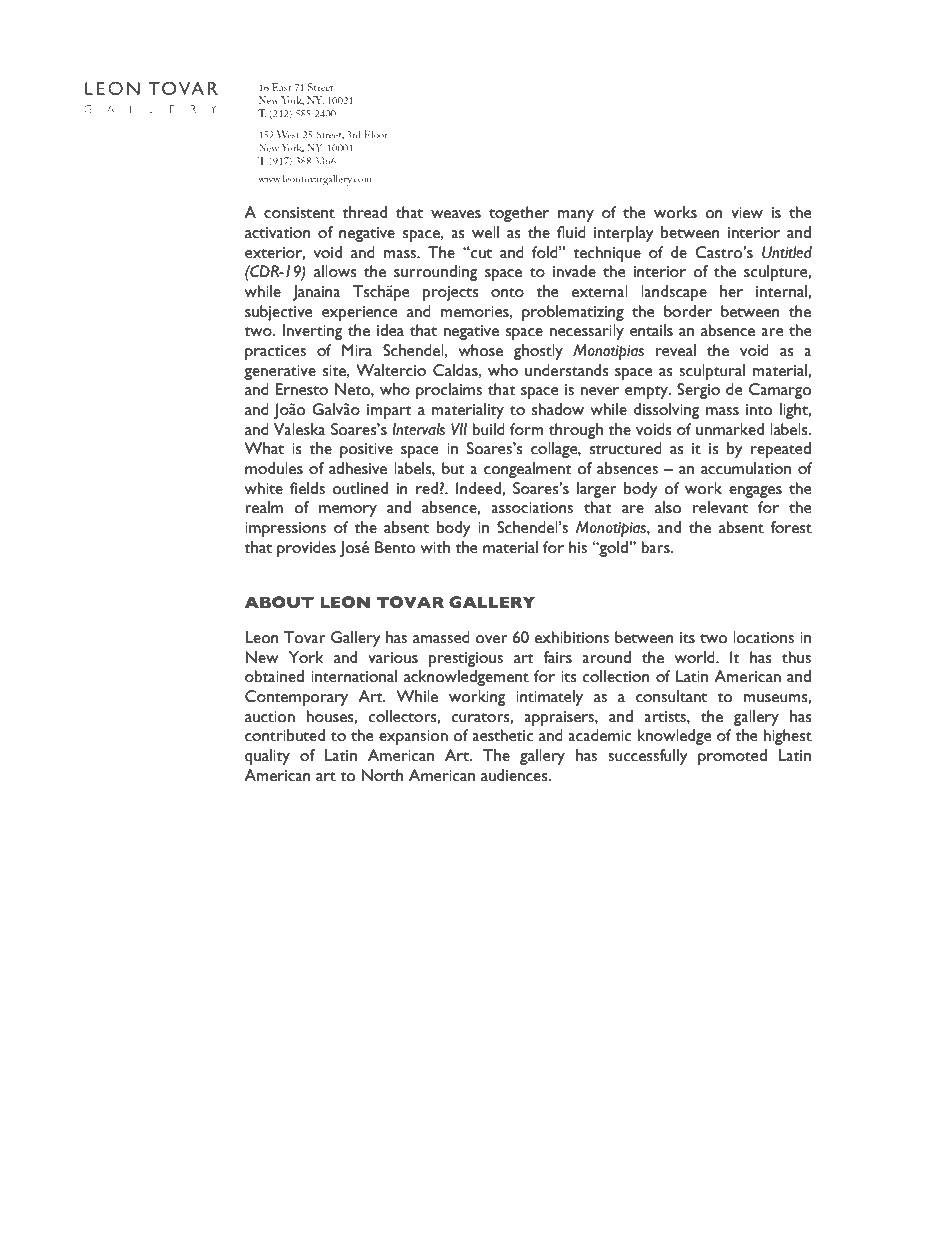 The height and width of the screenshot is (1233, 952). What do you see at coordinates (763, 637) in the screenshot?
I see `locations` at bounding box center [763, 637].
